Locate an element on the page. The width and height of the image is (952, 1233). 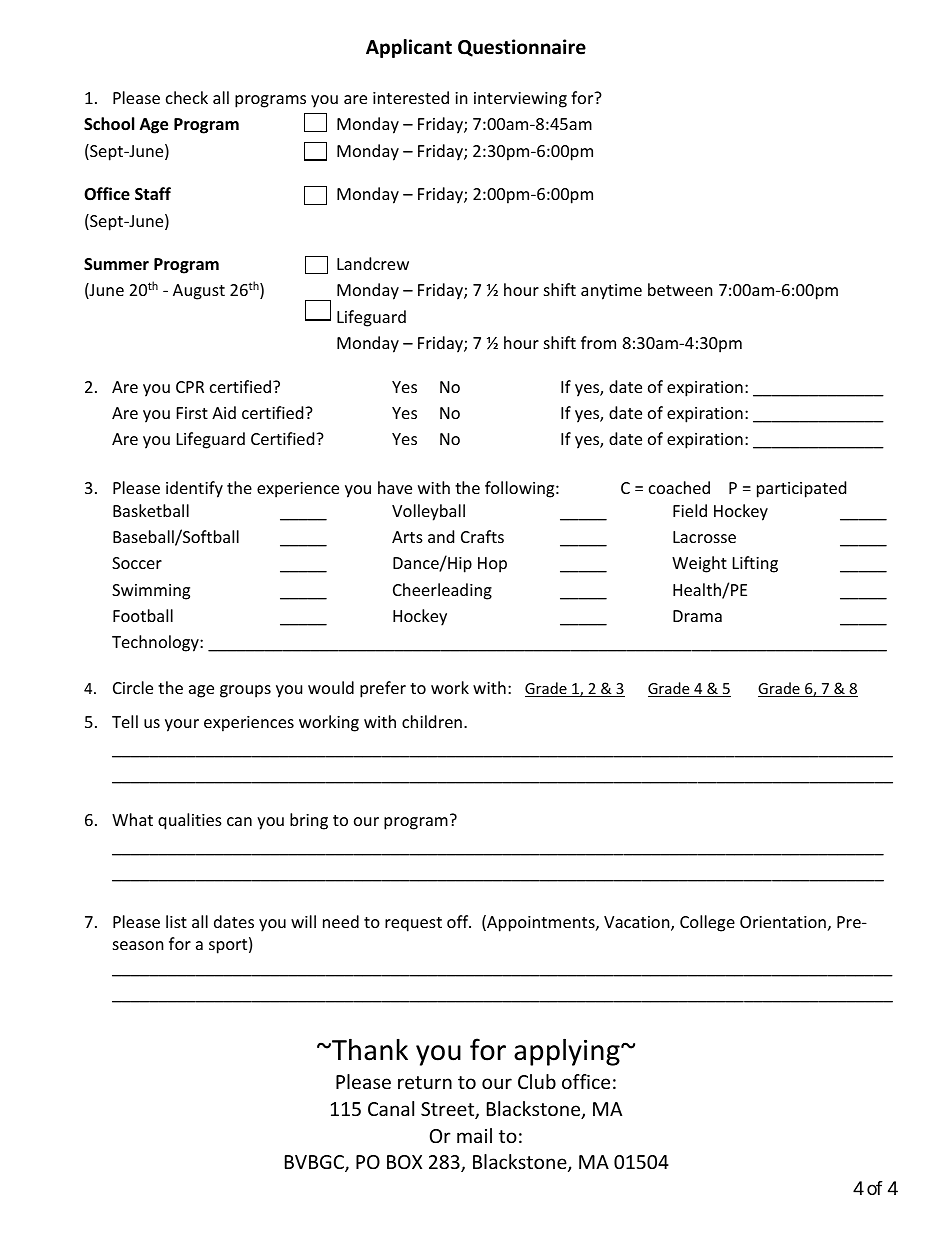
interviewing is located at coordinates (520, 100).
